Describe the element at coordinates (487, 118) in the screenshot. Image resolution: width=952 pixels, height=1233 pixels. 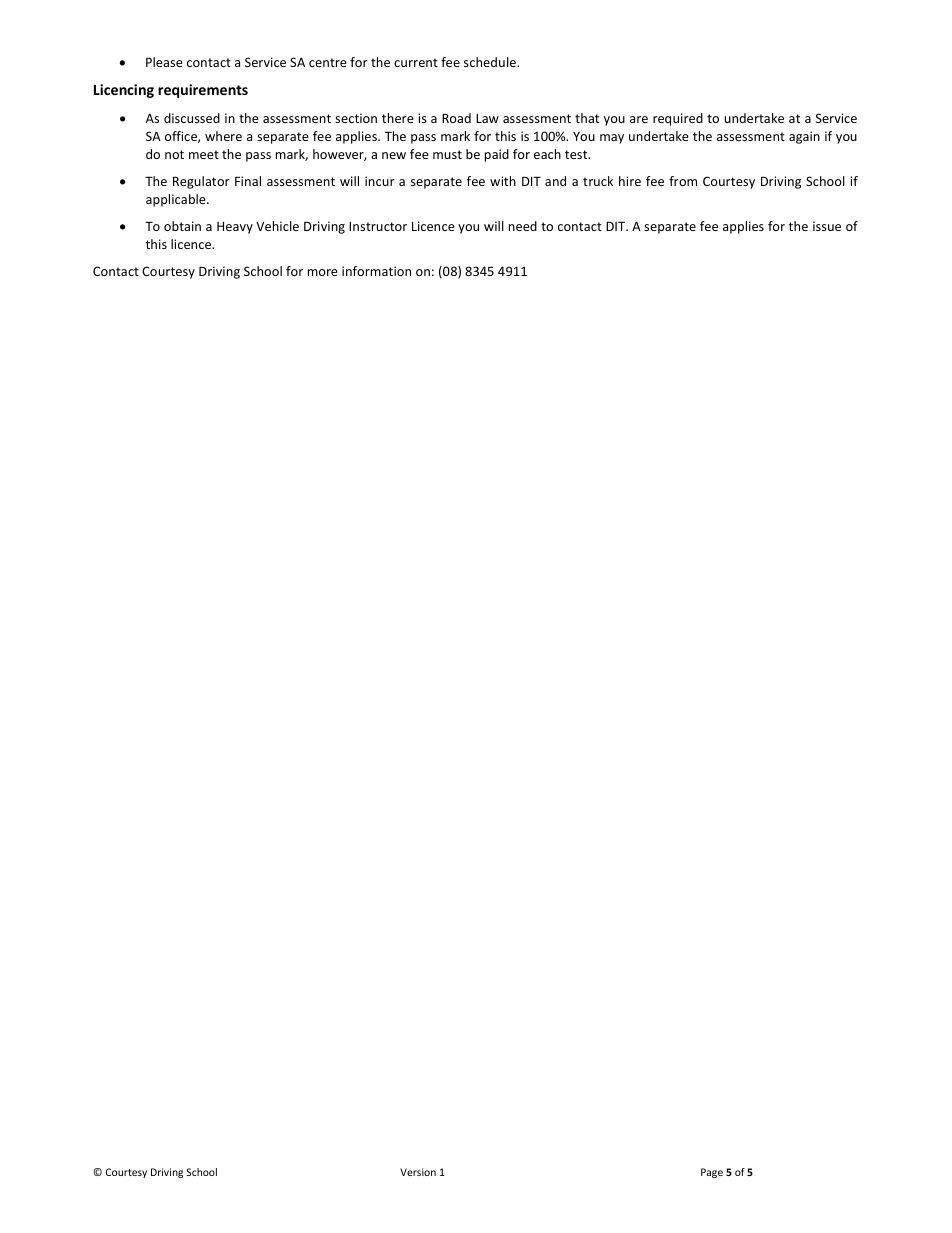
I see `Law` at that location.
